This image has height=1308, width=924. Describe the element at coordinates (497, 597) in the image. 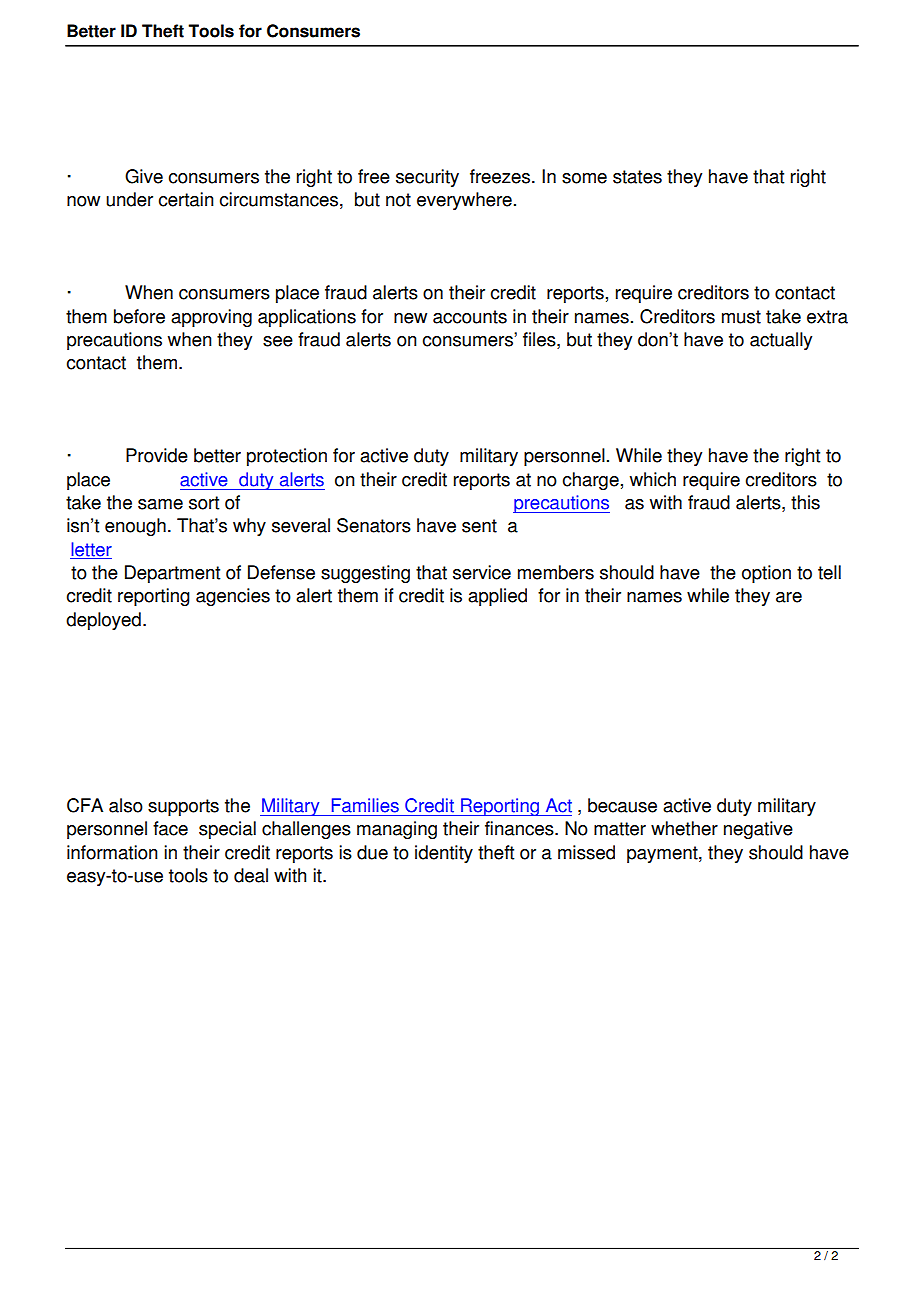

I see `applied` at that location.
